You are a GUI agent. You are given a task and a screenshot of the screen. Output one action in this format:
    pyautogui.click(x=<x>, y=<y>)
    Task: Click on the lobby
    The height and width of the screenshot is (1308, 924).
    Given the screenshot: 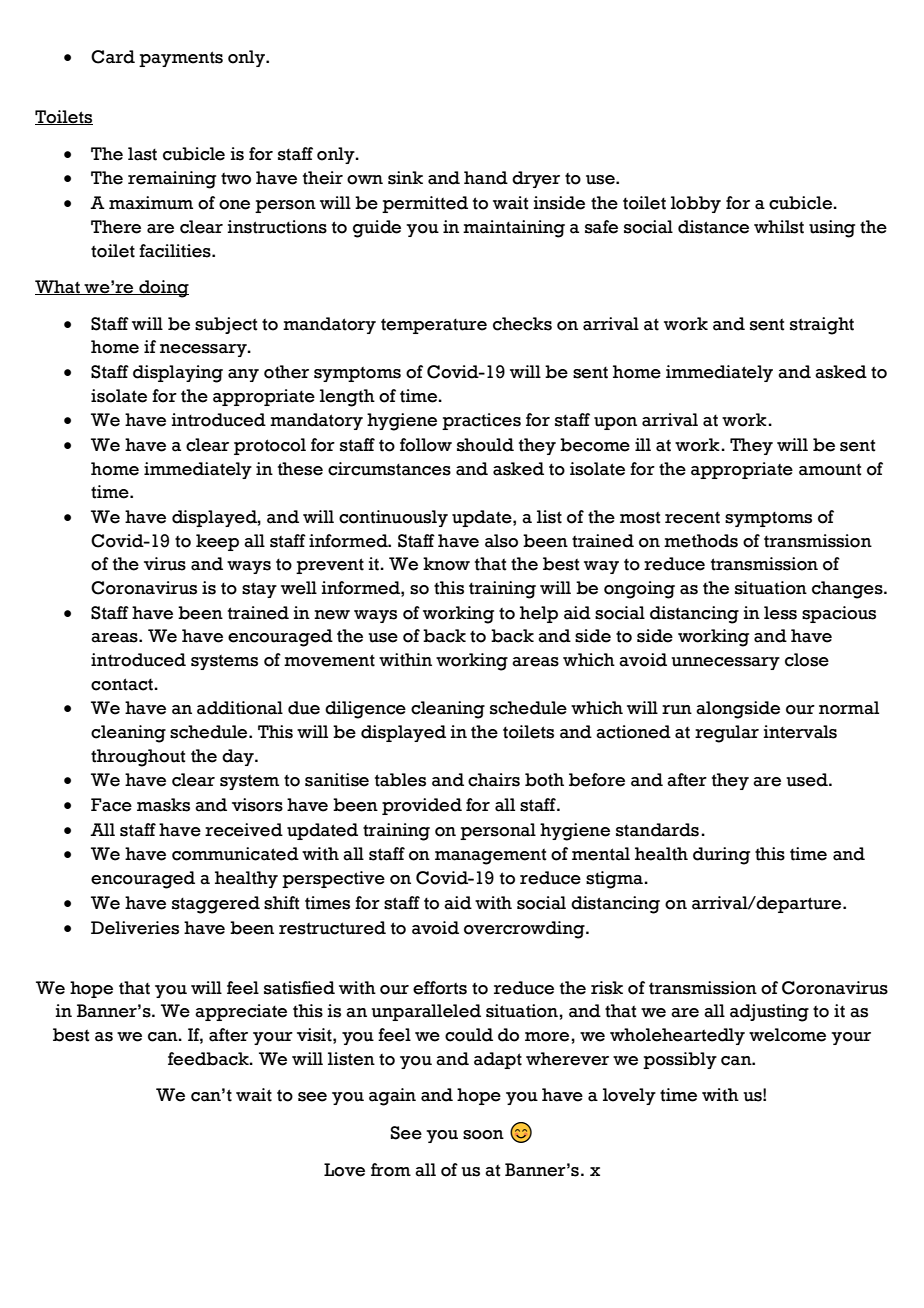 What is the action you would take?
    pyautogui.click(x=696, y=204)
